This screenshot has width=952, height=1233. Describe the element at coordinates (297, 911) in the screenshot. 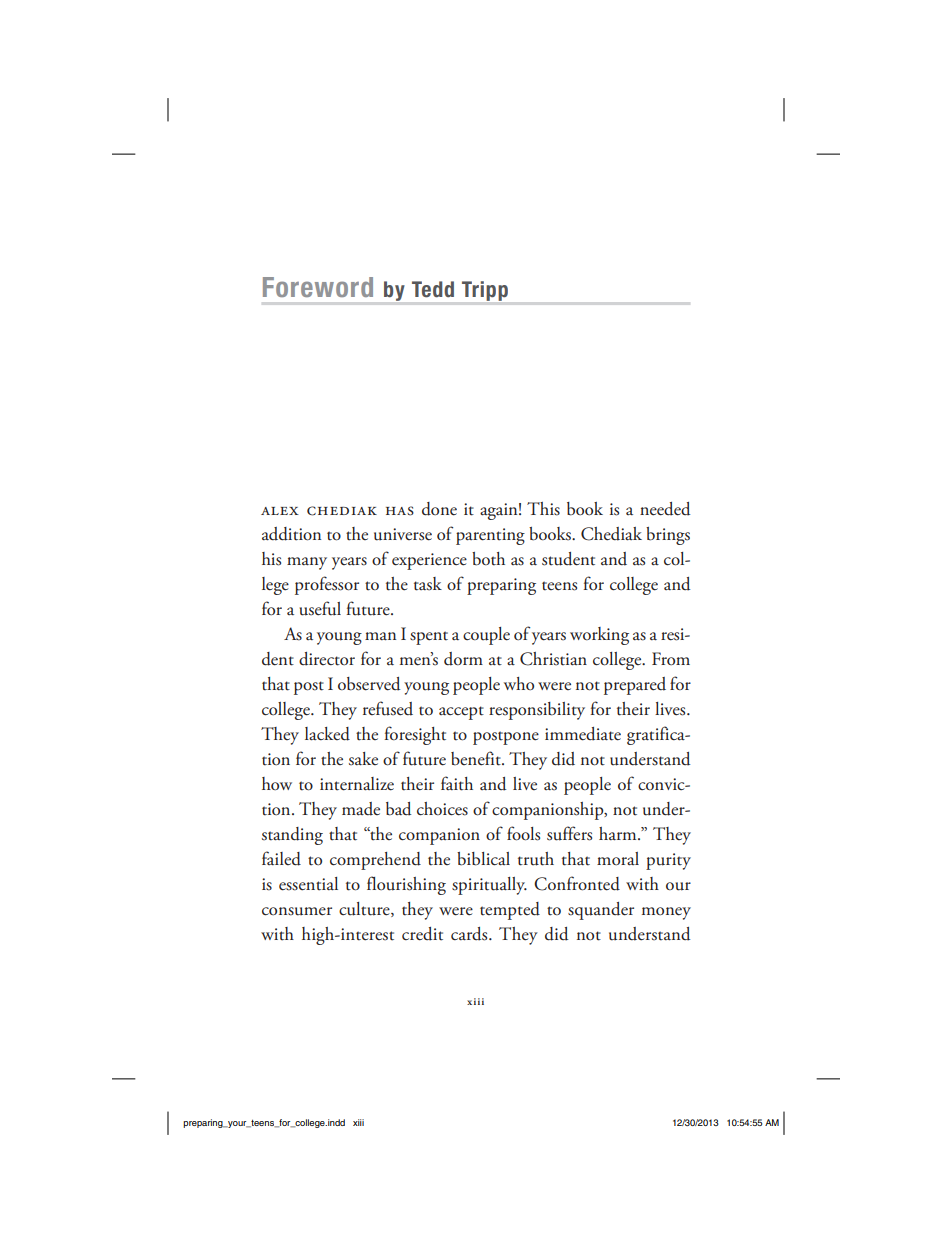

I see `consumer` at that location.
